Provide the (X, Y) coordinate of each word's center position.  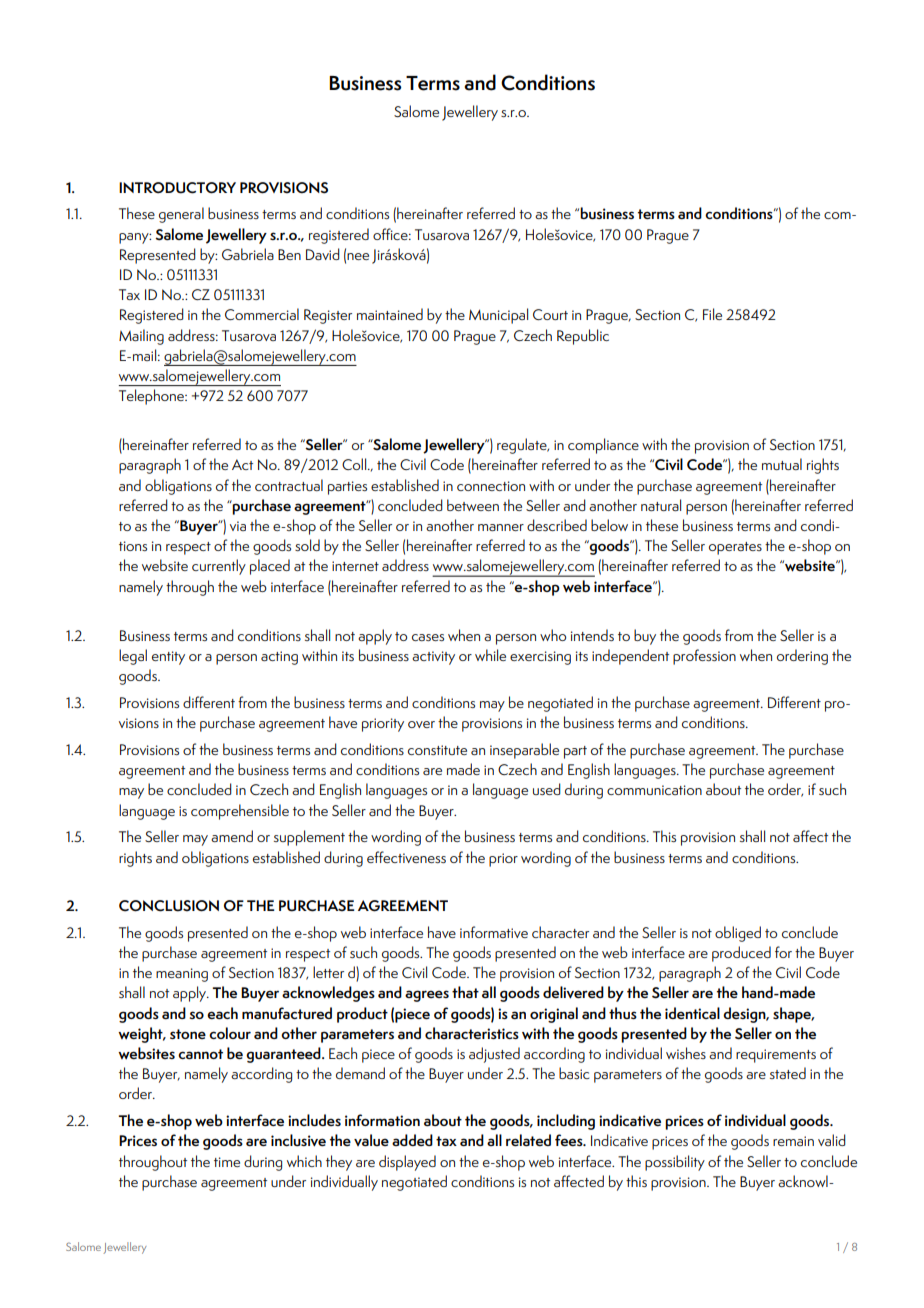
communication (654, 790)
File (712, 314)
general (181, 215)
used (547, 789)
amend (232, 836)
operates (735, 548)
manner (501, 527)
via (238, 526)
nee (358, 256)
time (227, 1162)
